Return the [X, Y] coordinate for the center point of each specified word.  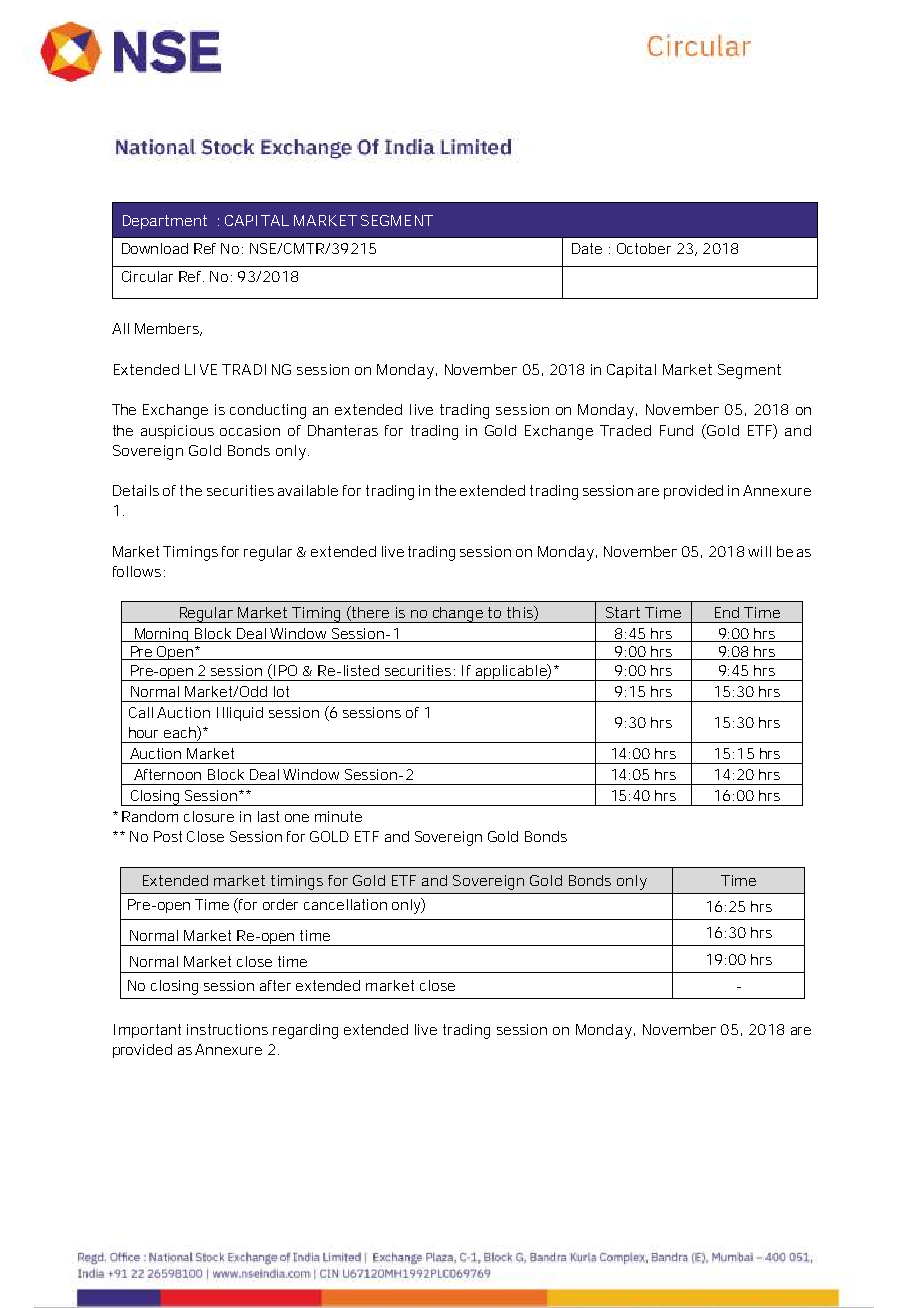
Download [155, 248]
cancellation [345, 904]
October [644, 248]
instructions [227, 1029]
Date [587, 248]
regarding [305, 1031]
